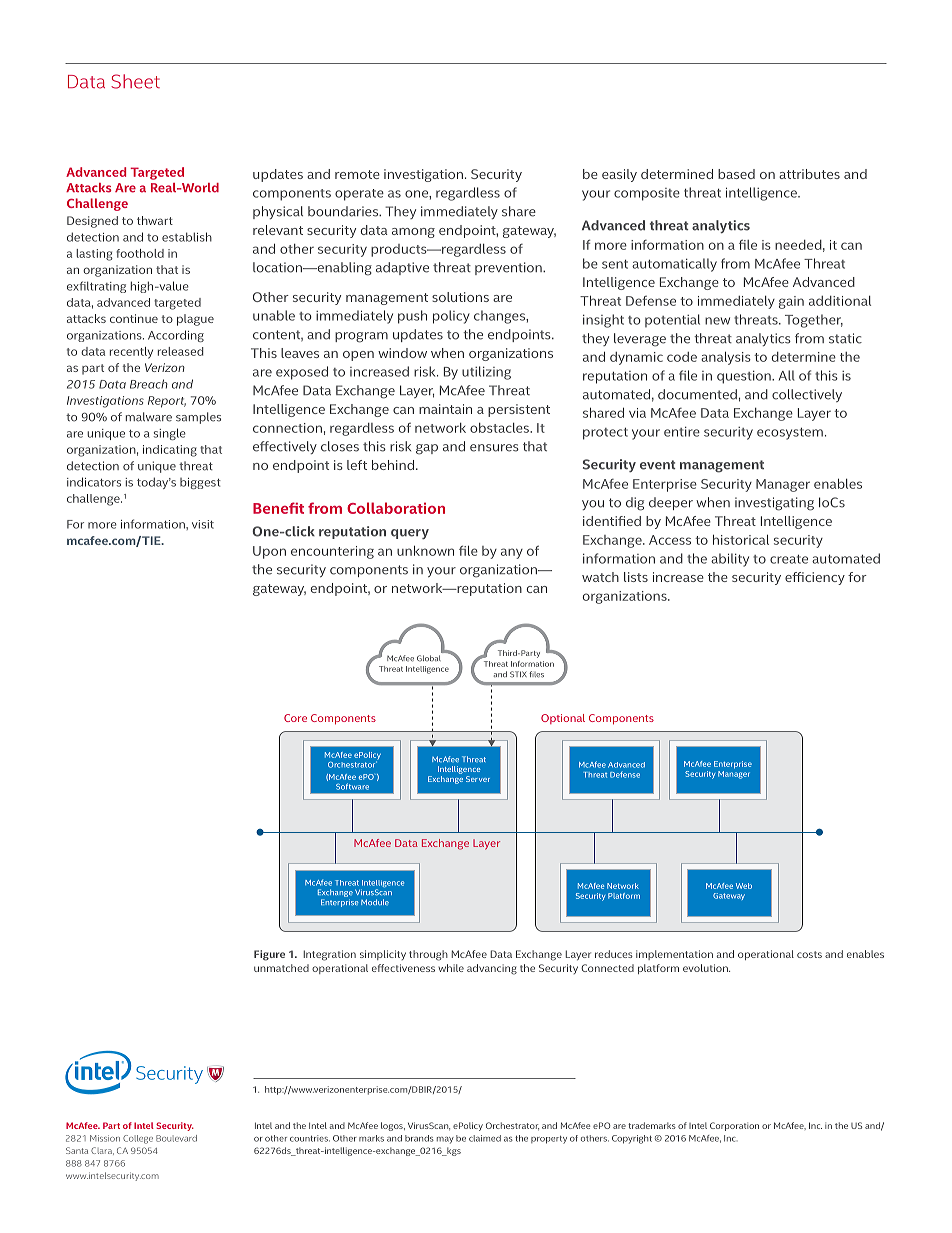 The height and width of the screenshot is (1233, 952). I want to click on Sheet, so click(135, 81).
